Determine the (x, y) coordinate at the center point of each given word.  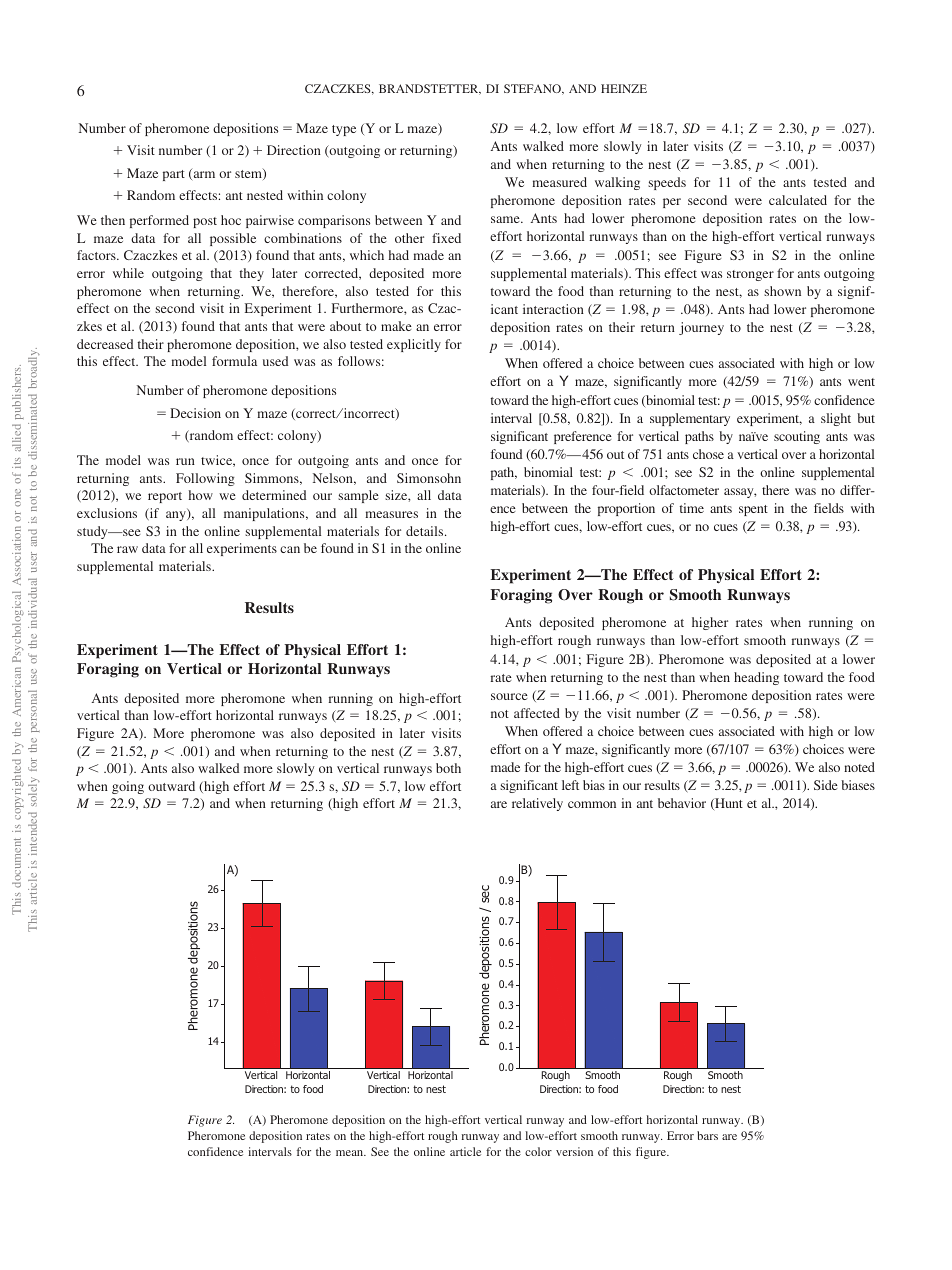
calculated (798, 200)
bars (707, 1135)
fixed (446, 238)
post (205, 222)
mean (351, 1153)
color (538, 1151)
